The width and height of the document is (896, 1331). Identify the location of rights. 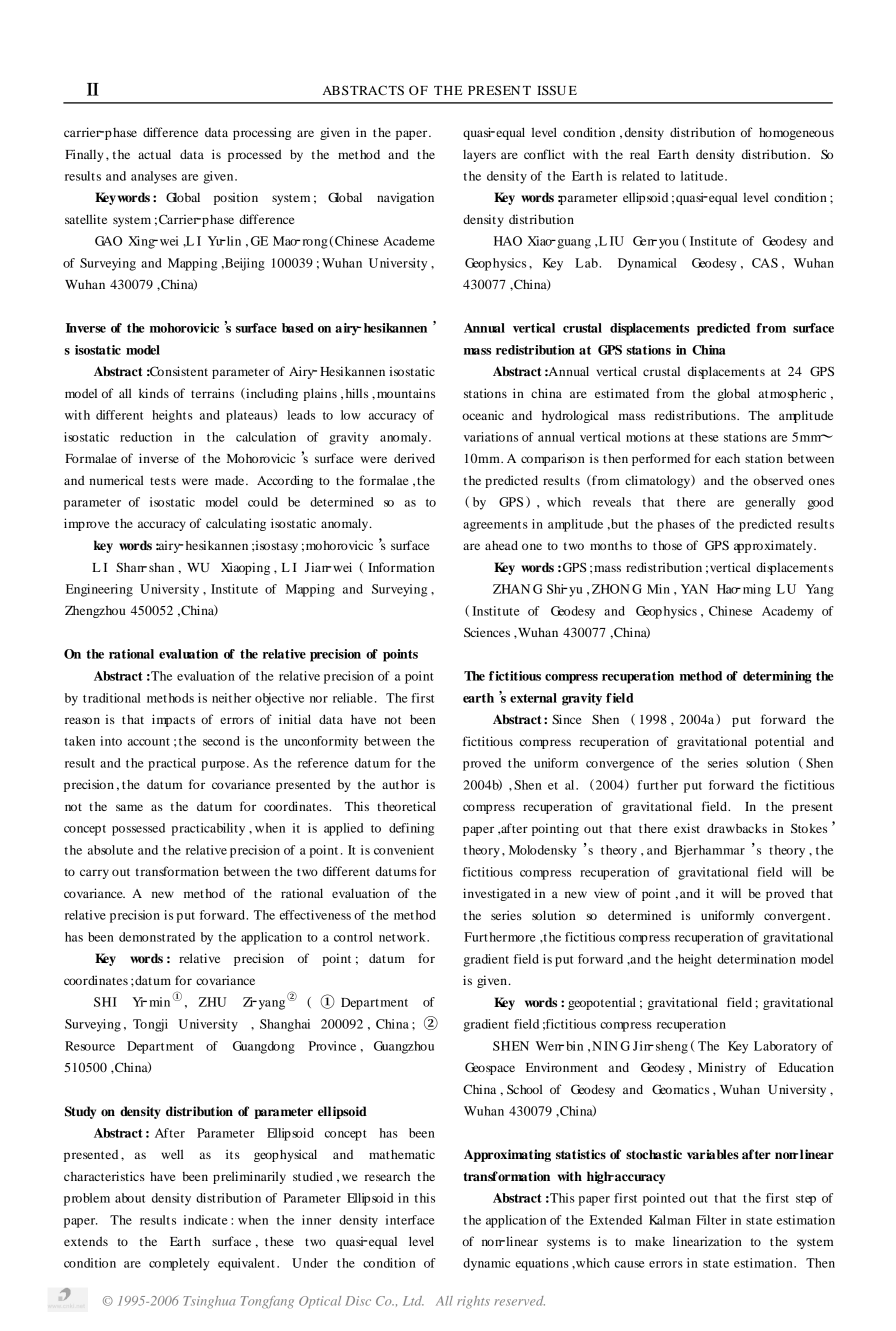
(473, 1302).
